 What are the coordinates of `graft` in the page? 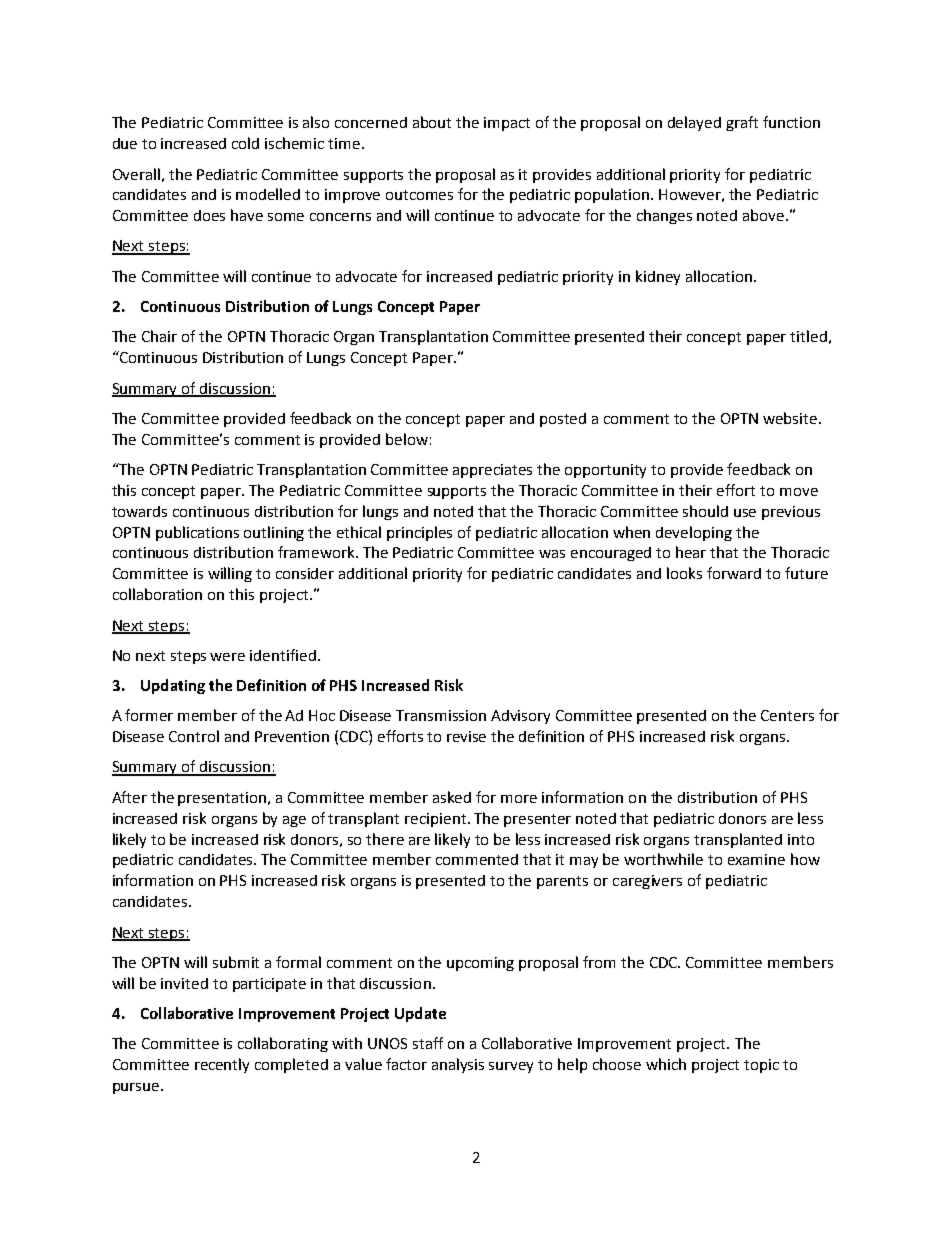 It's located at (742, 123).
